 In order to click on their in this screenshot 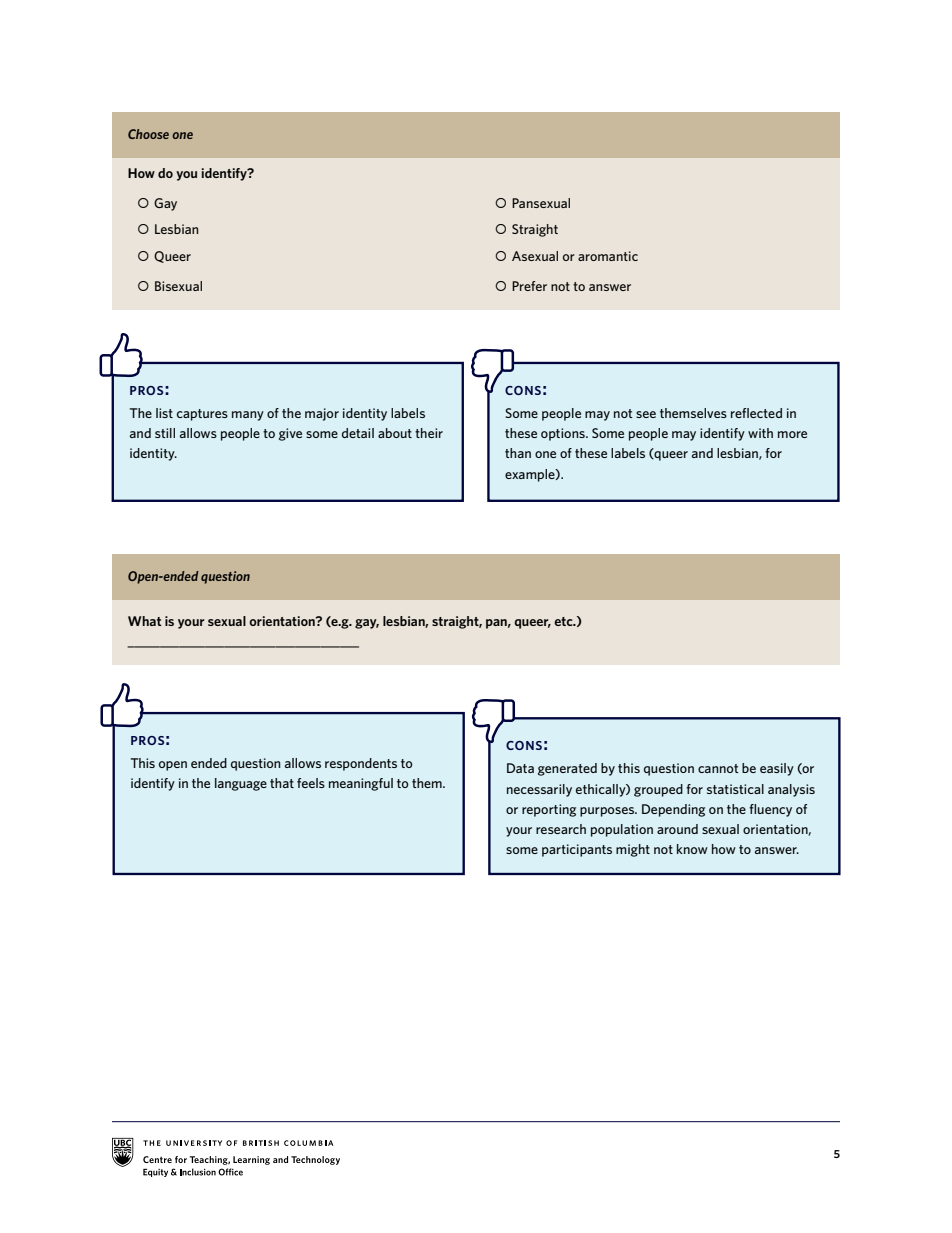, I will do `click(429, 433)`.
